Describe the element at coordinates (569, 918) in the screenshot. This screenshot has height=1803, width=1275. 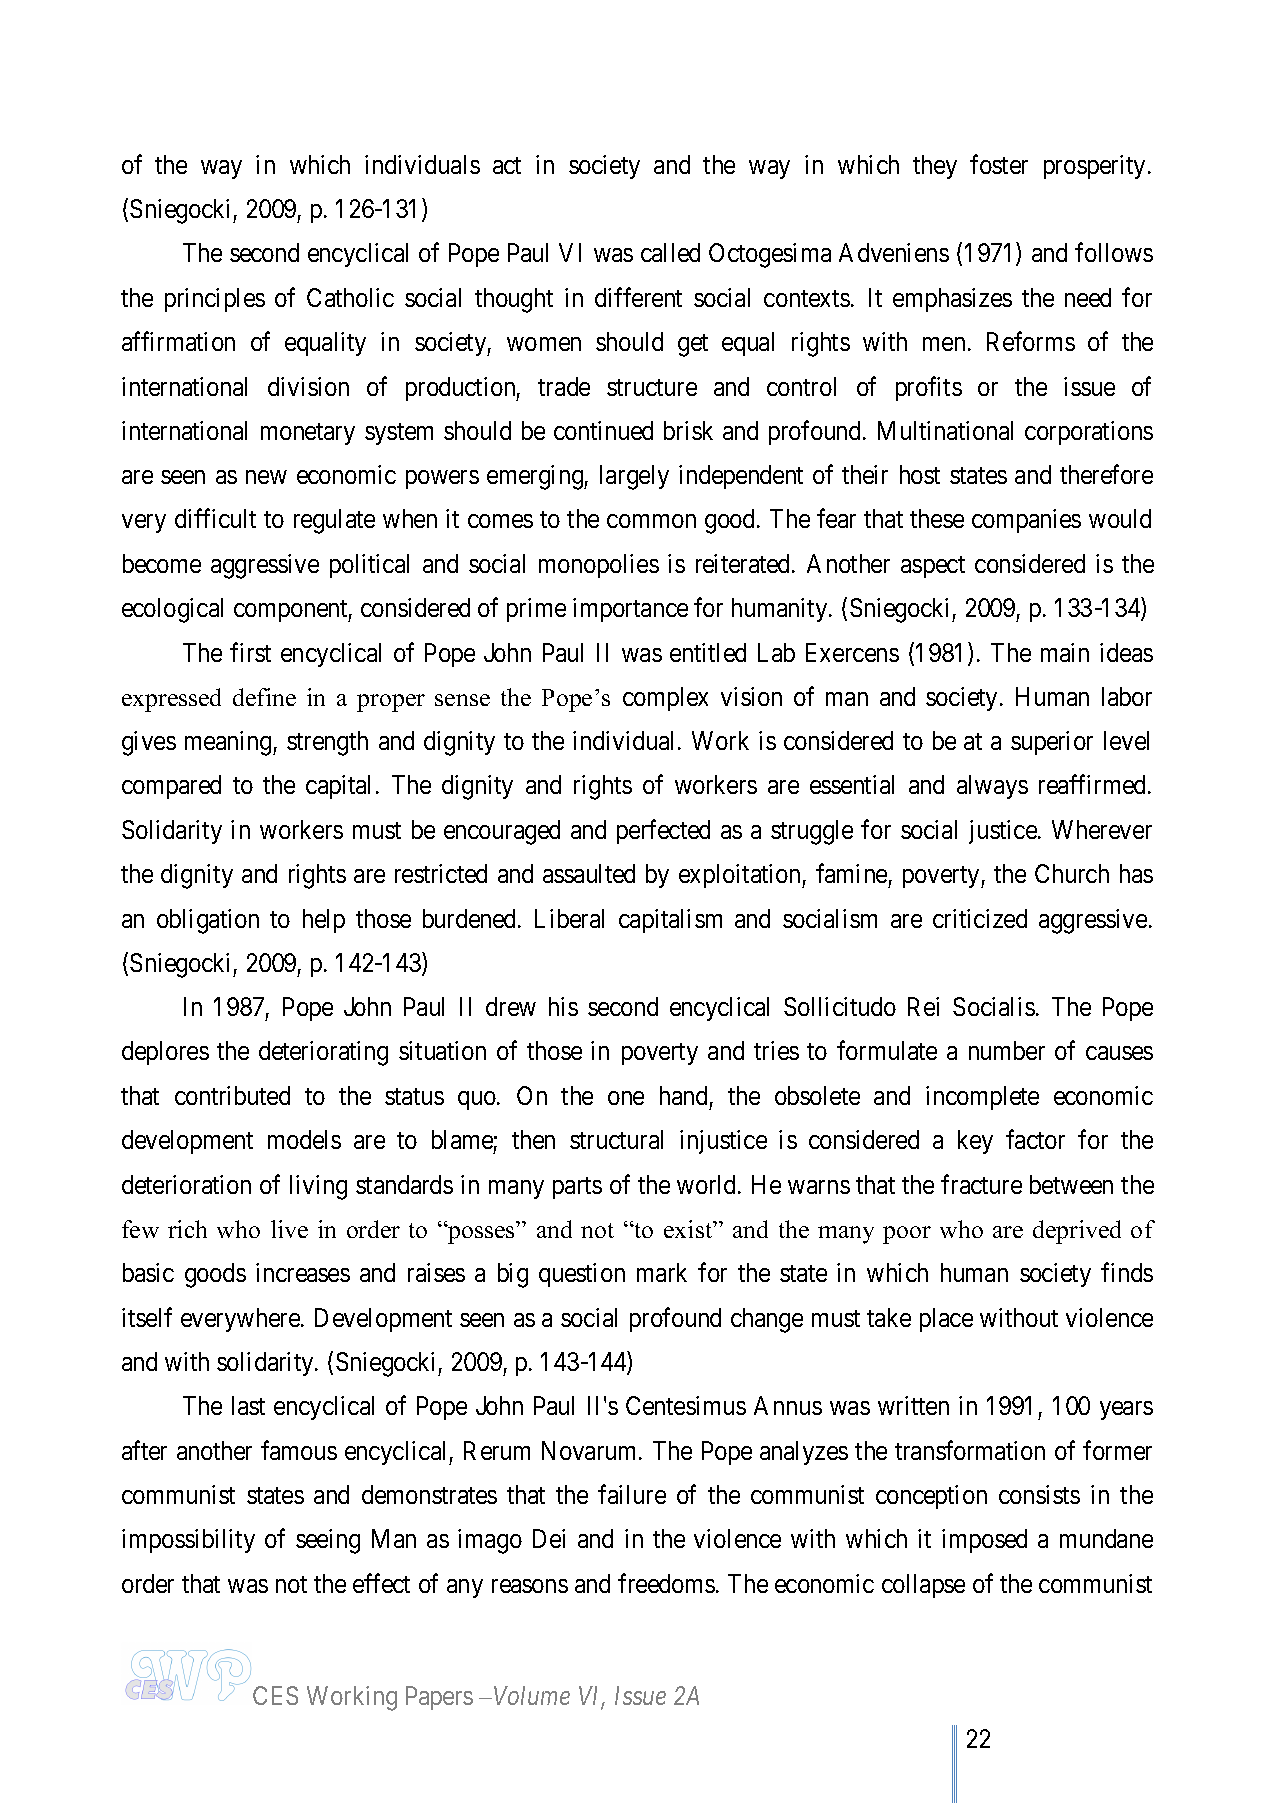
I see `Liberal` at that location.
